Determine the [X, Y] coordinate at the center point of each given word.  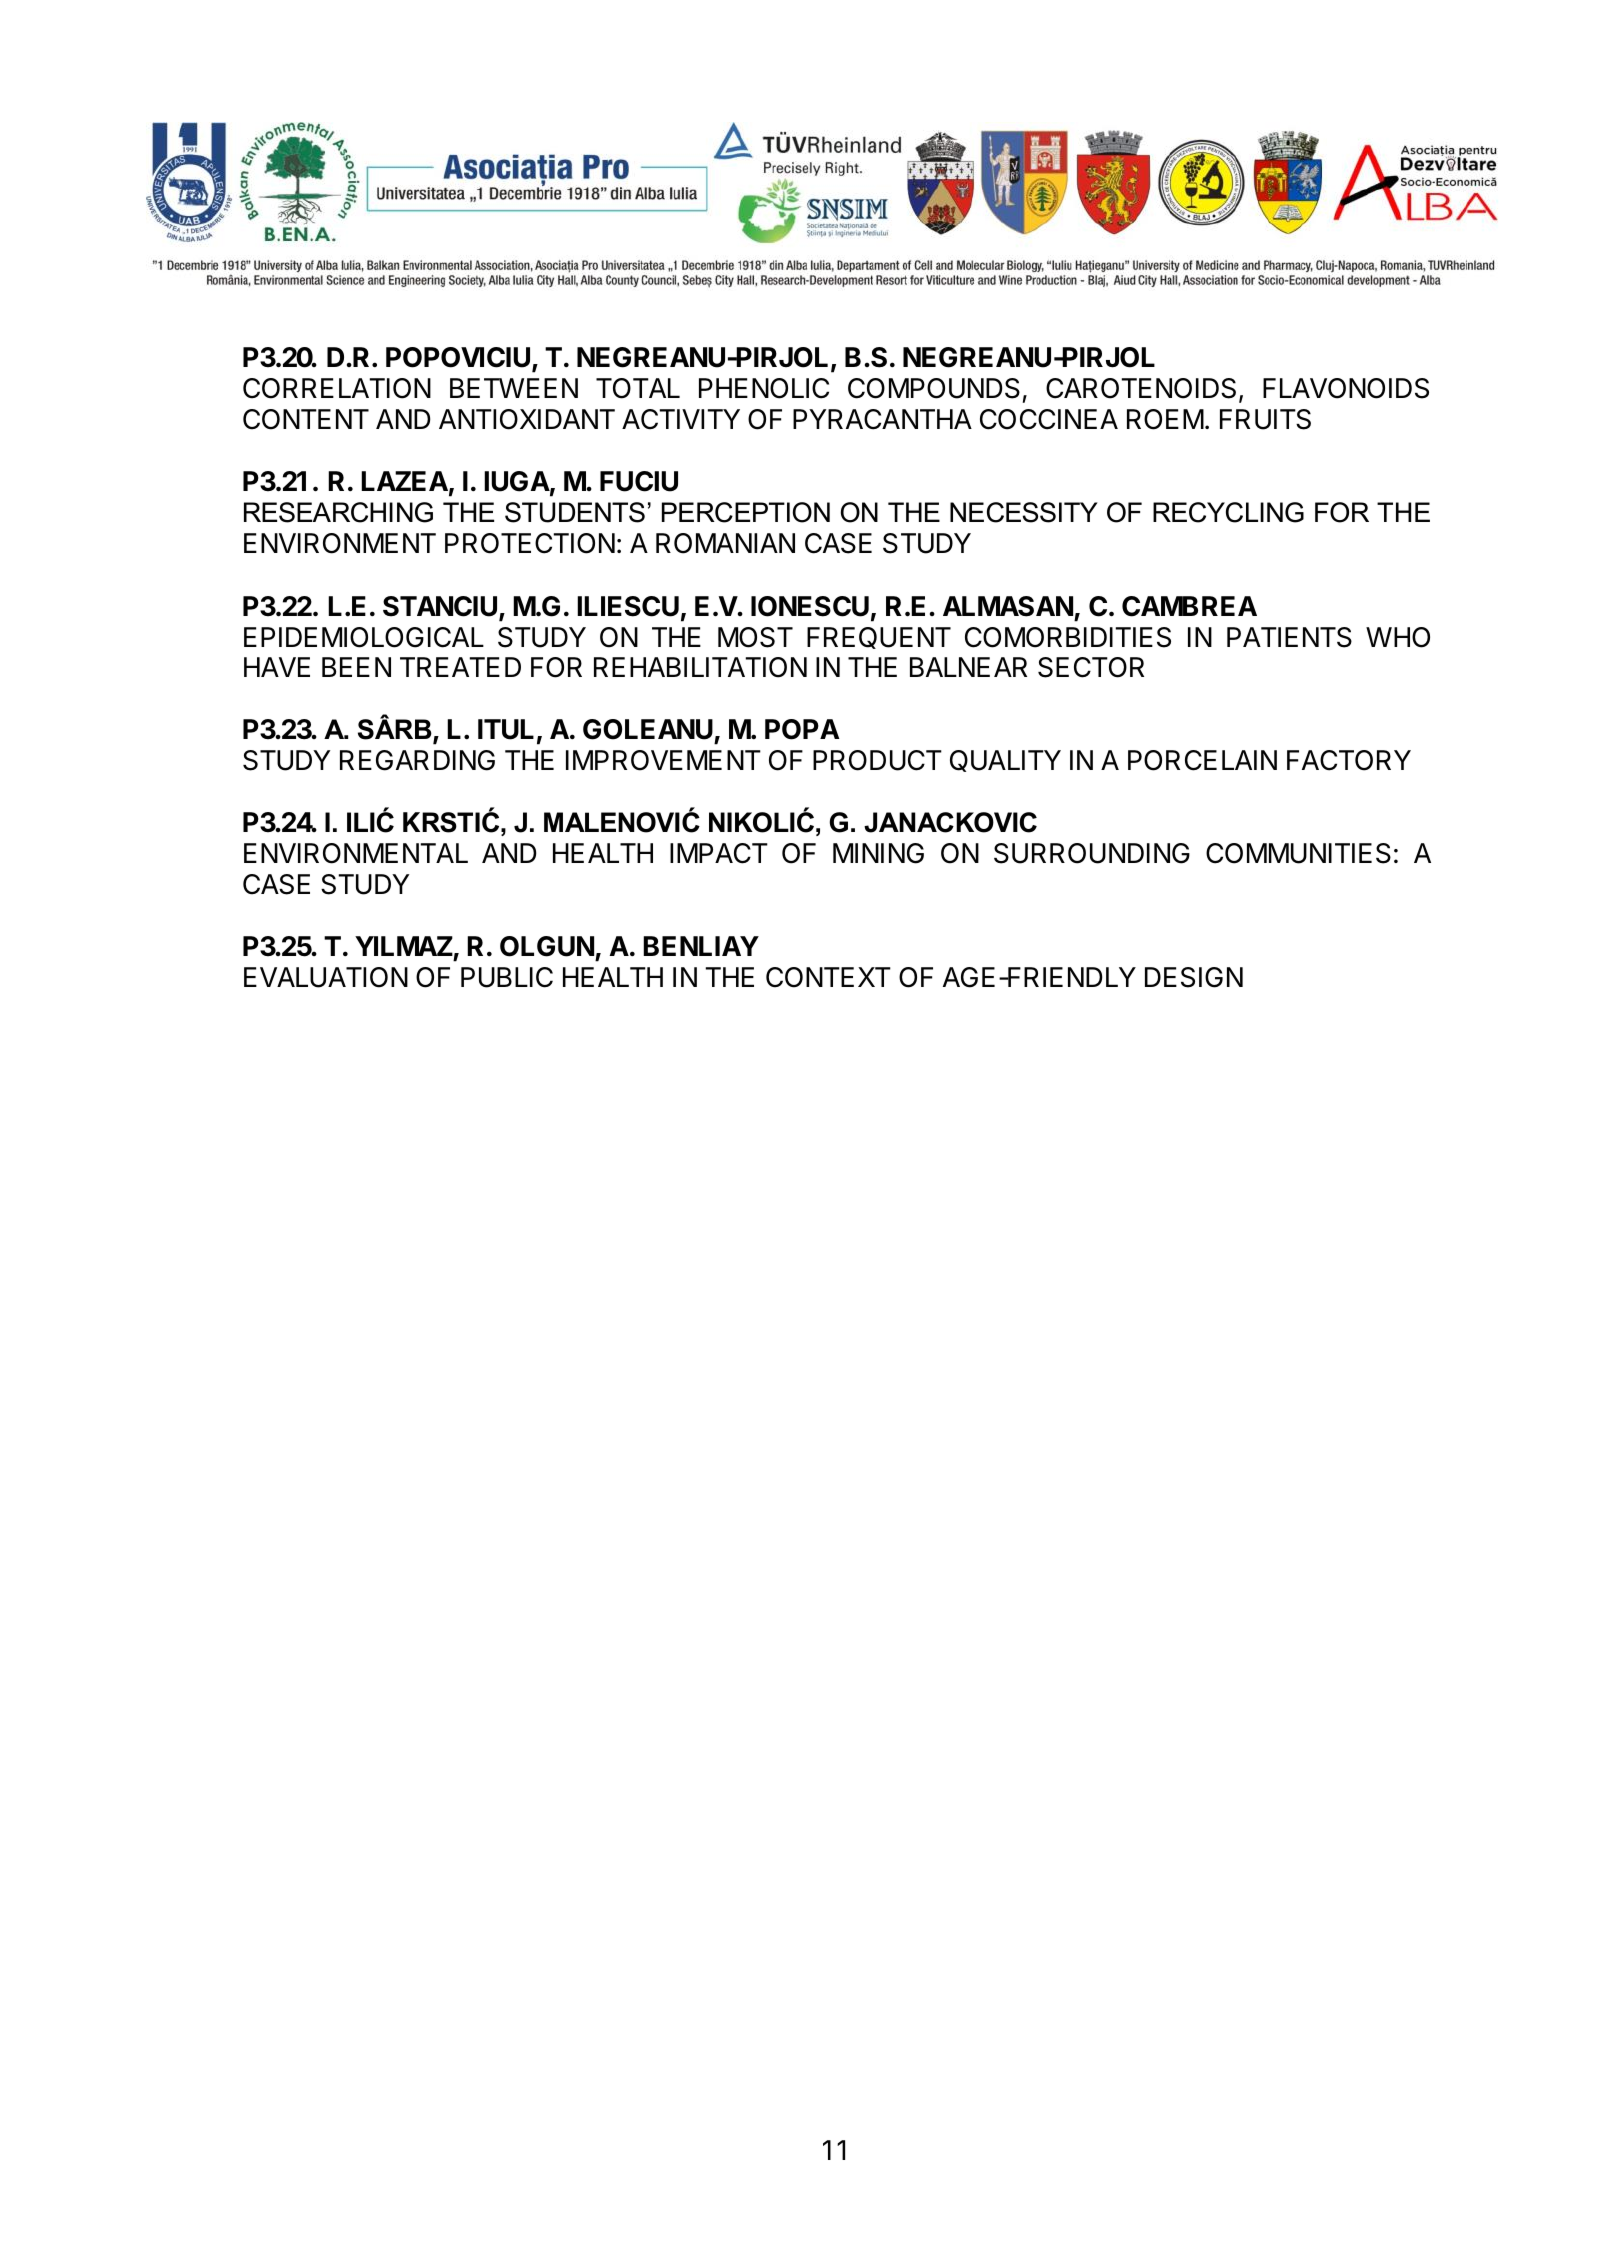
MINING [878, 853]
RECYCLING [1228, 512]
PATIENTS [1289, 637]
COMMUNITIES [1298, 853]
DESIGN [1194, 977]
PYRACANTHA [882, 419]
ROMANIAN [725, 543]
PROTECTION [530, 543]
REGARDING [417, 760]
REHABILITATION [700, 667]
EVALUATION [326, 977]
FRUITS [1265, 419]
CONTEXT [828, 977]
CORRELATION [337, 388]
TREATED [460, 667]
